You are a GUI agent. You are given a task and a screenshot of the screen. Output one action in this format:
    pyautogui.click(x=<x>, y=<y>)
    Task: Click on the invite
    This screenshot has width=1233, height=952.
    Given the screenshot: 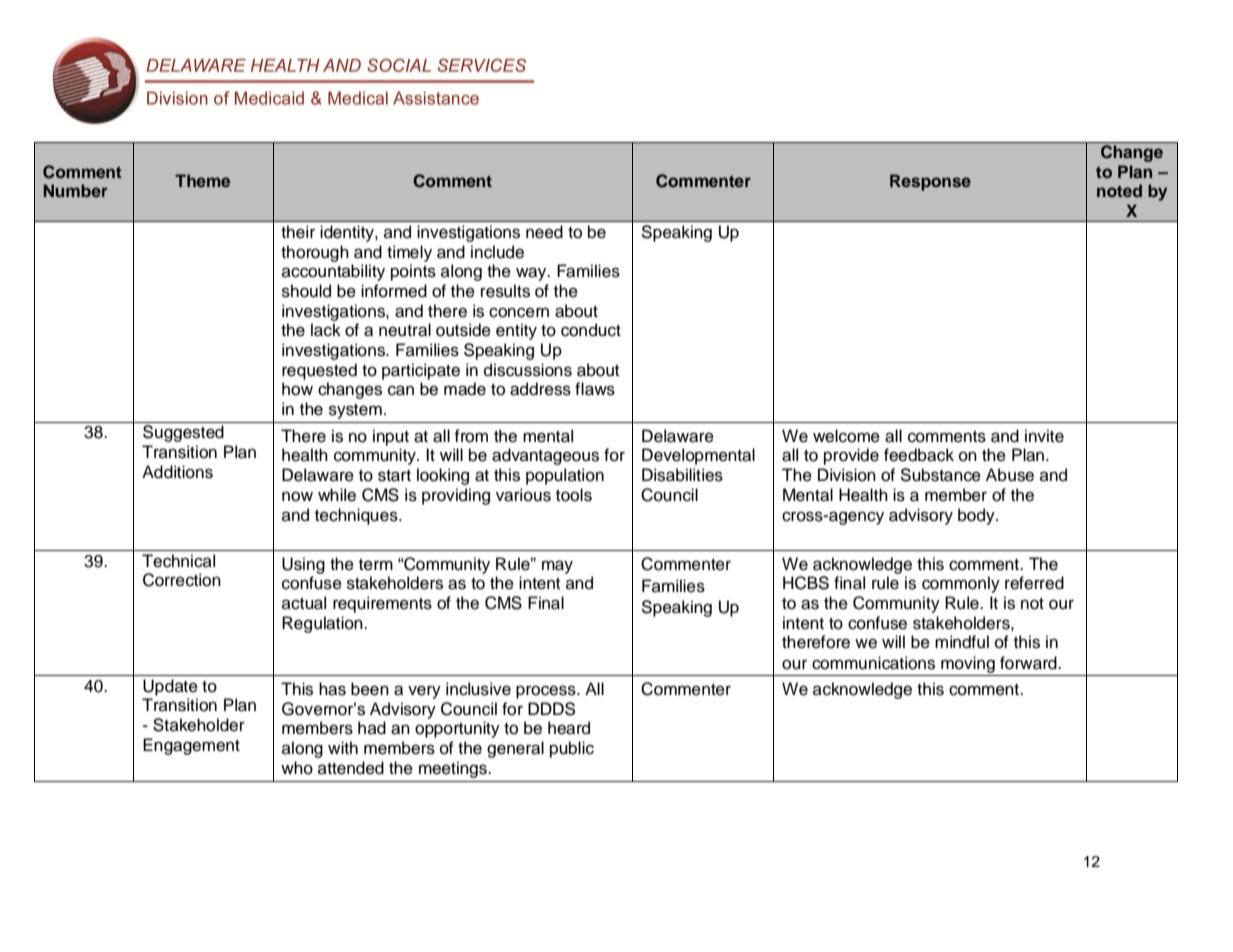 What is the action you would take?
    pyautogui.click(x=1044, y=436)
